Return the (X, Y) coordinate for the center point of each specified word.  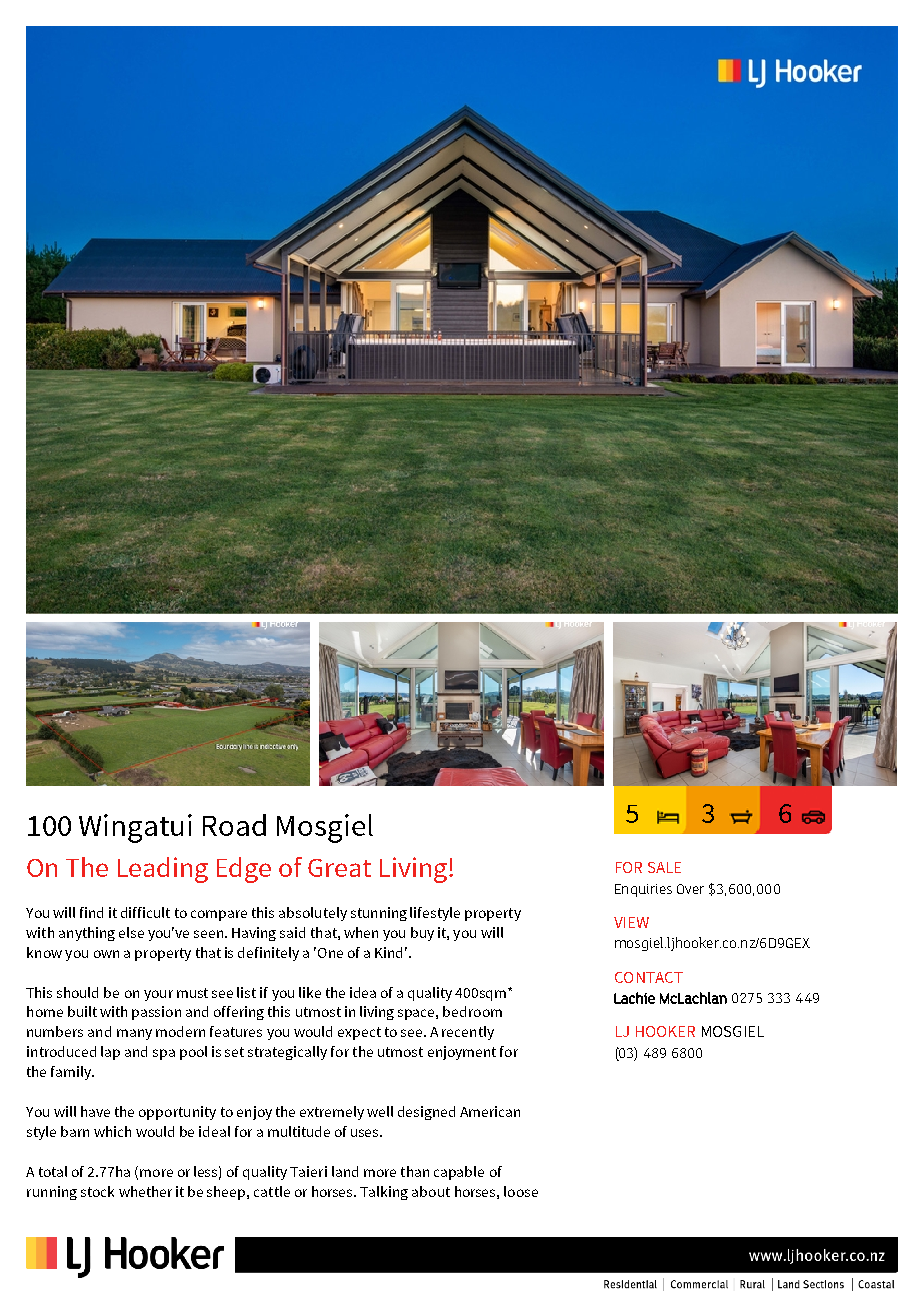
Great (339, 868)
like (310, 992)
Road (234, 825)
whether (145, 1191)
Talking (384, 1193)
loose (521, 1191)
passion (156, 1013)
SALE (664, 867)
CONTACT (649, 977)
